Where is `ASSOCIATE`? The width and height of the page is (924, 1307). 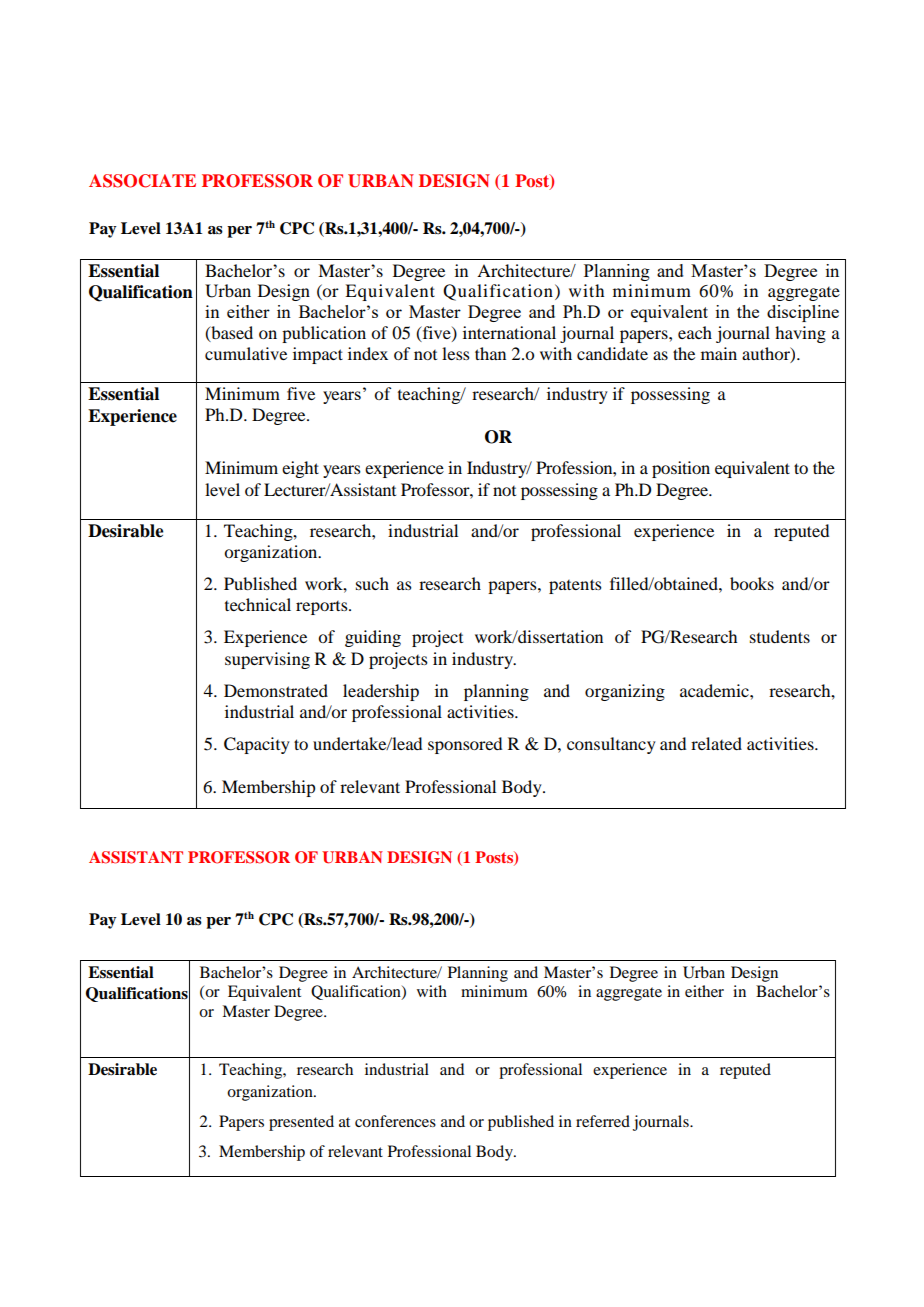
ASSOCIATE is located at coordinates (142, 181).
